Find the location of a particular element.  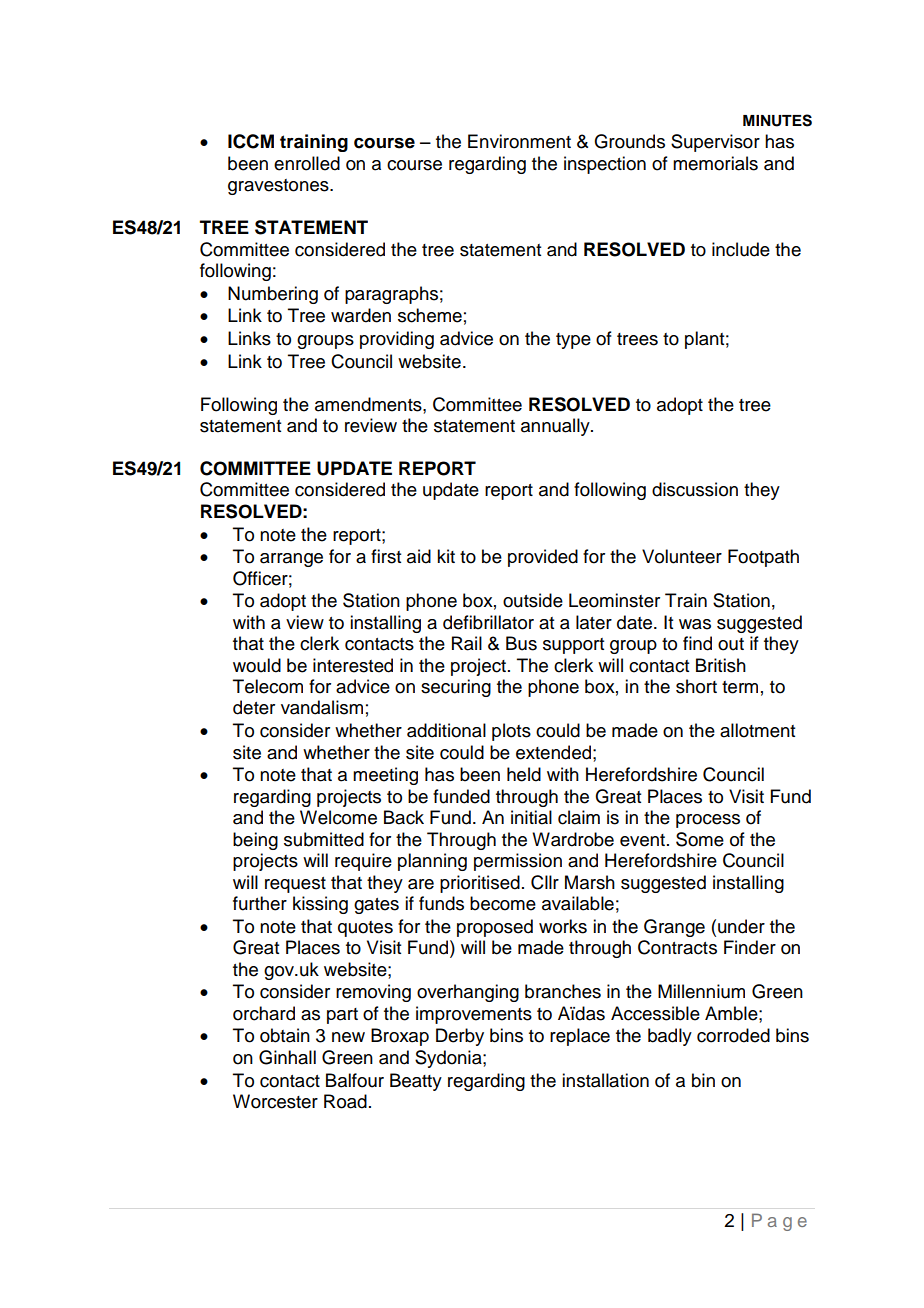

Environment is located at coordinates (519, 141).
